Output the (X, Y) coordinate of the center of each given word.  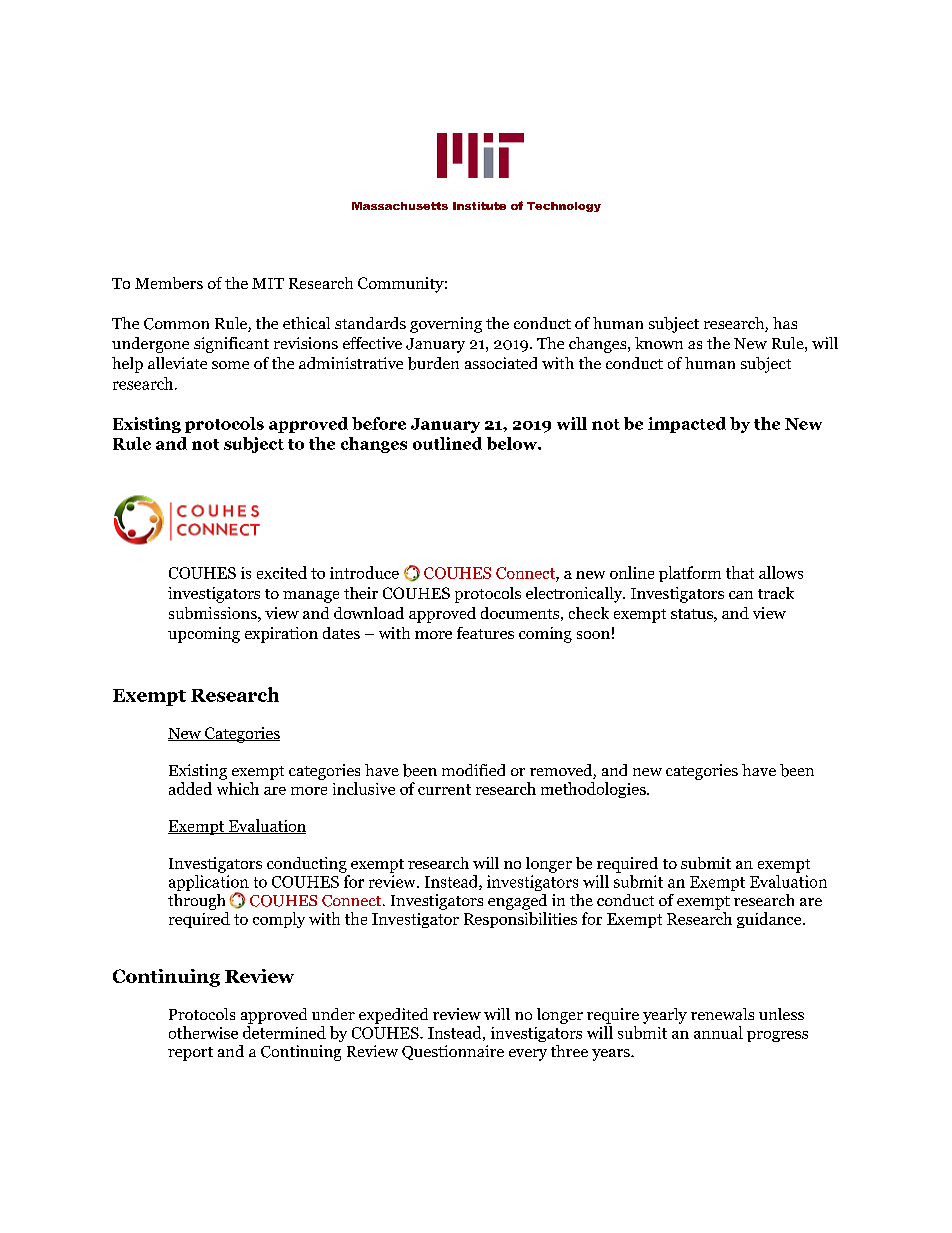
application (209, 884)
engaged (517, 902)
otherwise (203, 1032)
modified (473, 770)
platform (690, 574)
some (230, 365)
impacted (687, 425)
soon (593, 635)
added (190, 788)
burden (433, 363)
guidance (770, 920)
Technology (564, 207)
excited (282, 572)
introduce (364, 572)
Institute (479, 206)
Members (169, 283)
